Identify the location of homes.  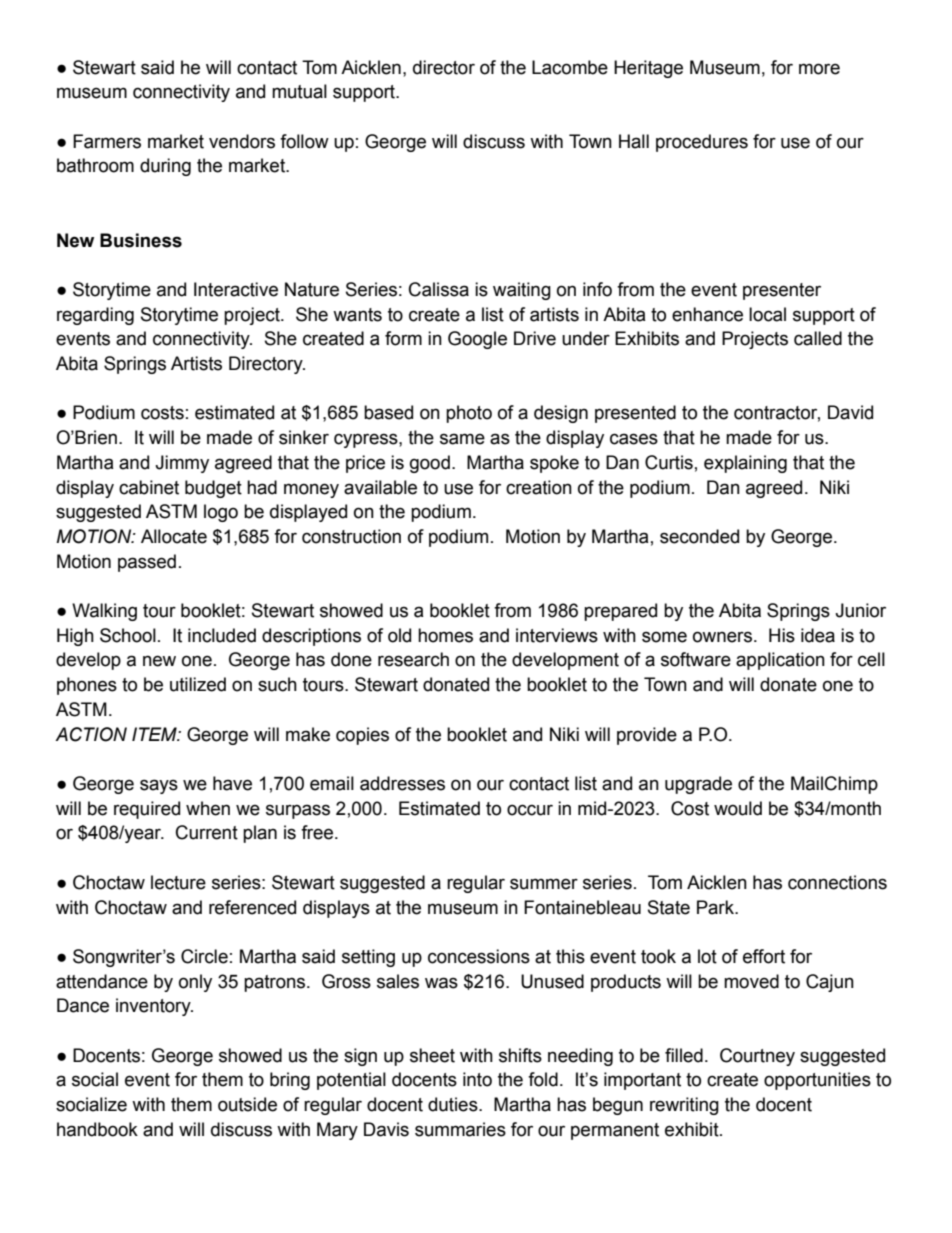
(445, 635).
